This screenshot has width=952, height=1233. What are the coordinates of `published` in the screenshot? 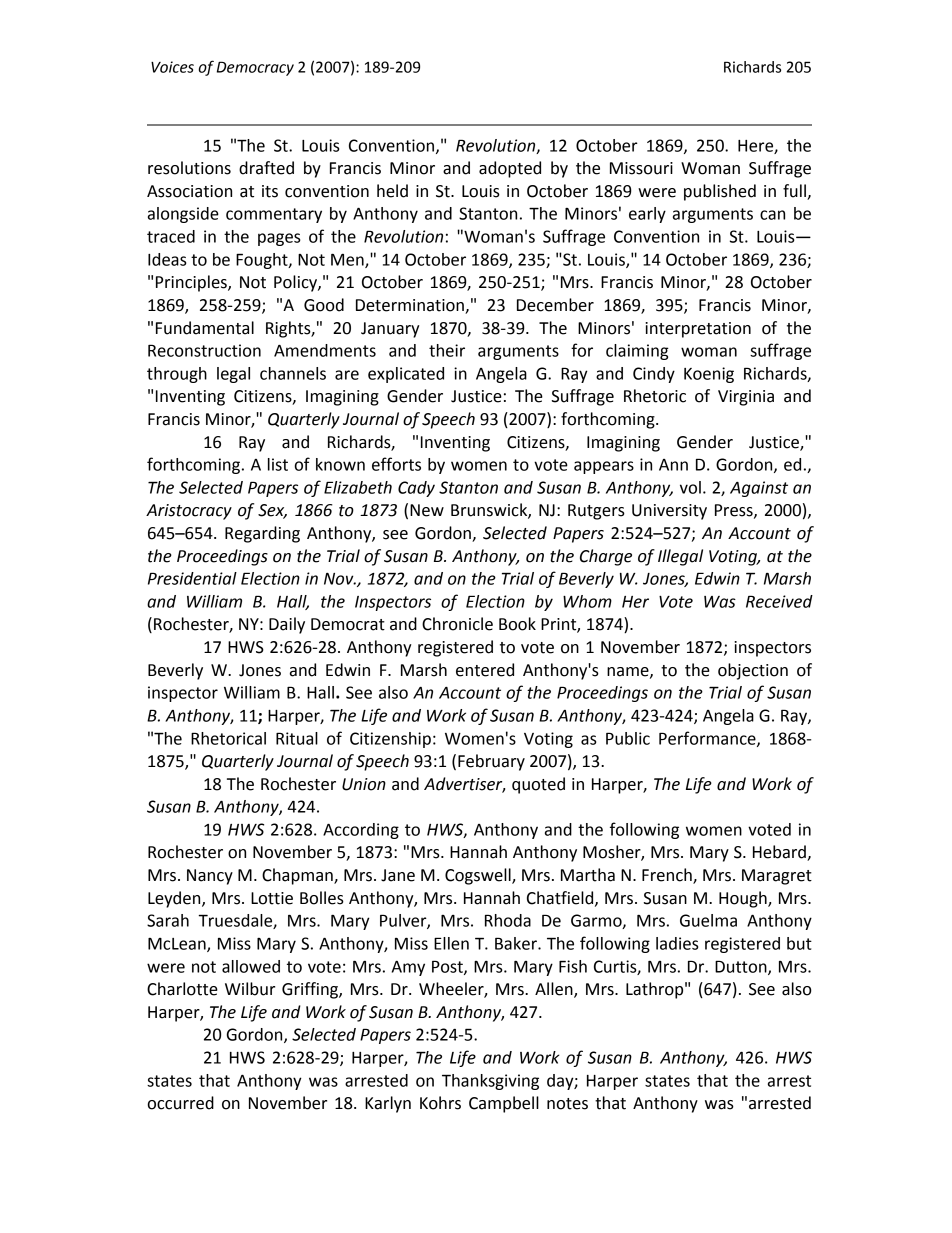 It's located at (720, 192).
